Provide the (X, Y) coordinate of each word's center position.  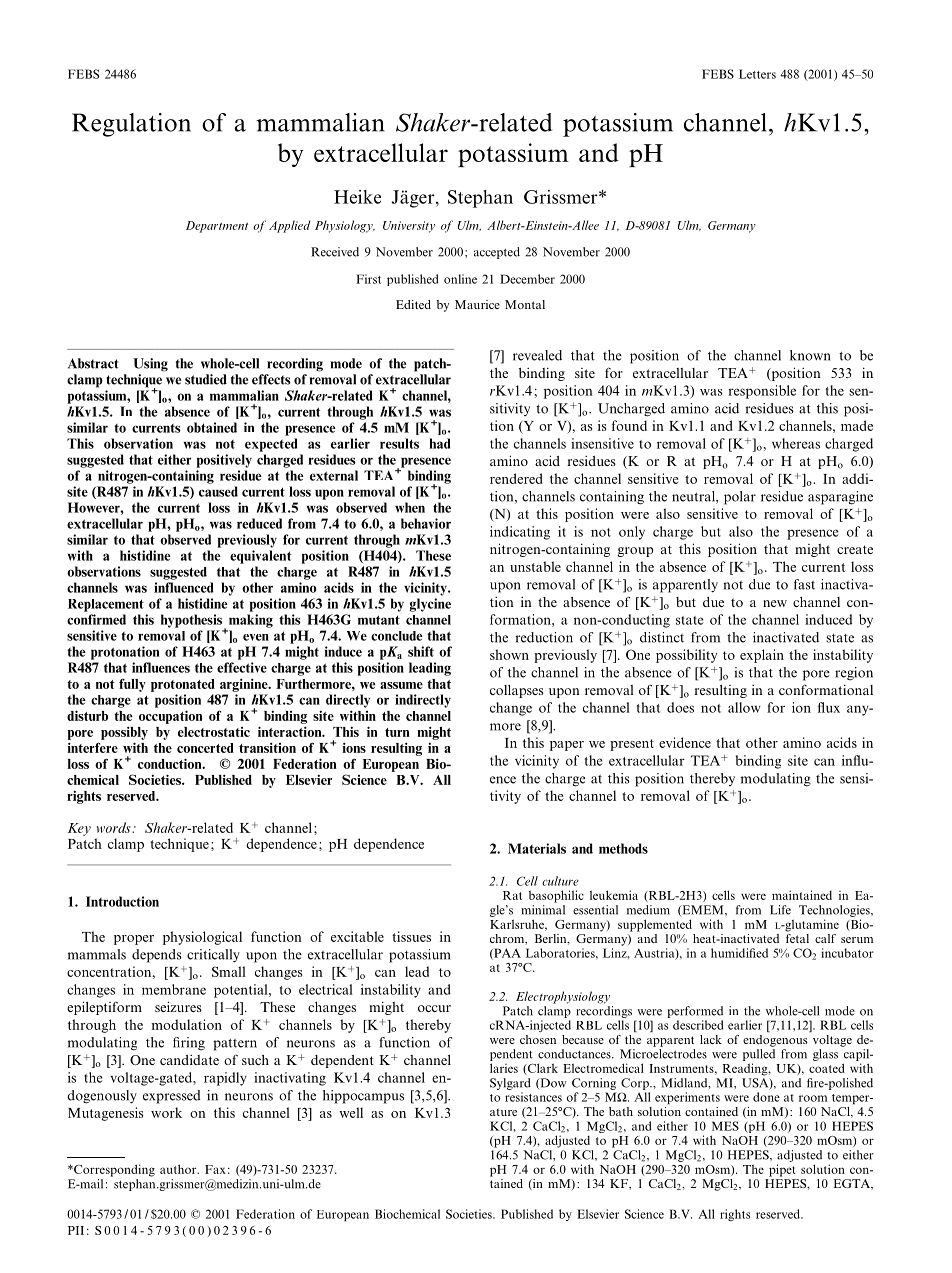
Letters (757, 74)
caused (218, 491)
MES (725, 1126)
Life (780, 910)
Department (217, 227)
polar (740, 498)
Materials (537, 848)
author (179, 1169)
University (409, 227)
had (440, 443)
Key (79, 829)
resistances (533, 1097)
